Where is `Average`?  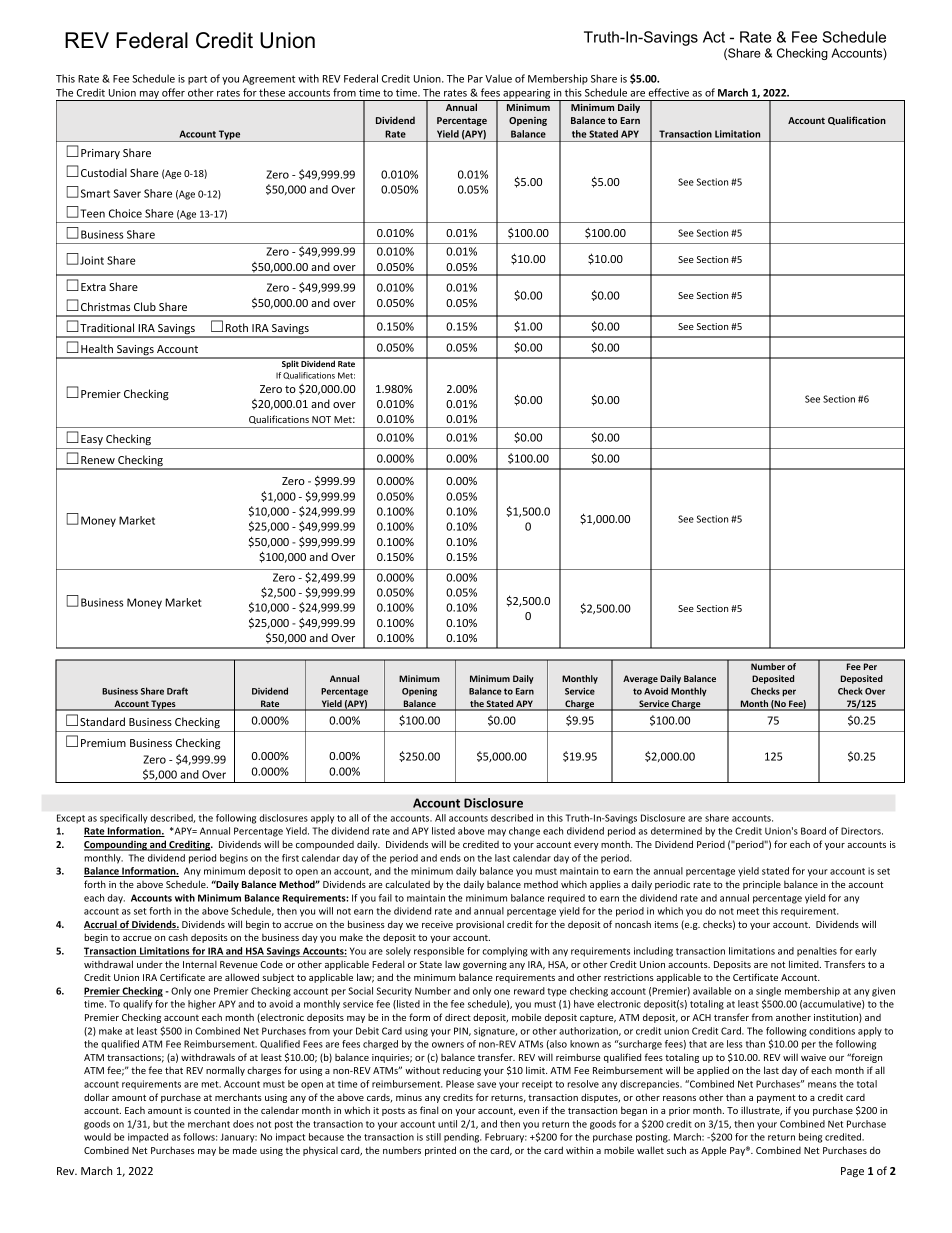 Average is located at coordinates (640, 679).
